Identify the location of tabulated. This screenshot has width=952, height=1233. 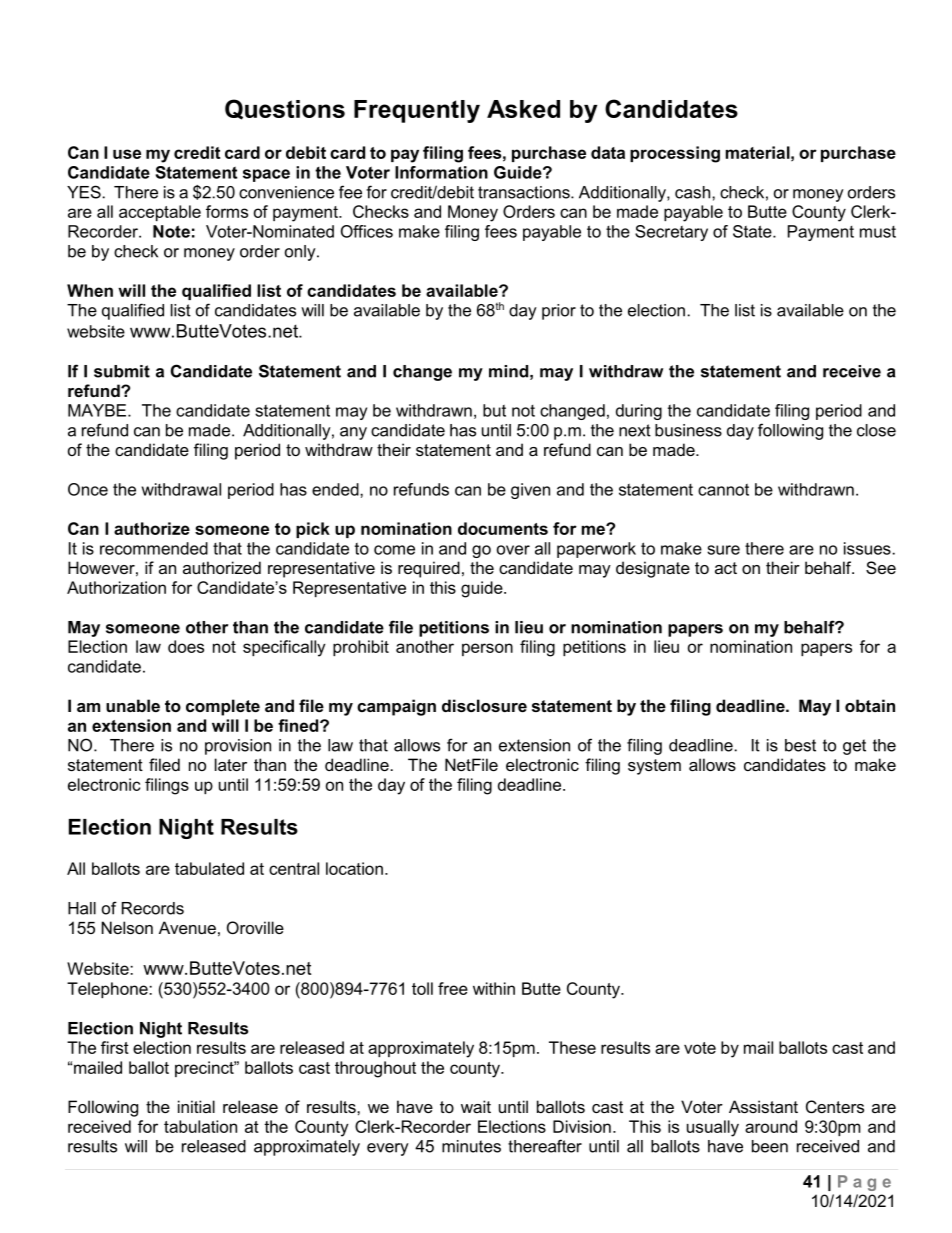
(209, 868).
